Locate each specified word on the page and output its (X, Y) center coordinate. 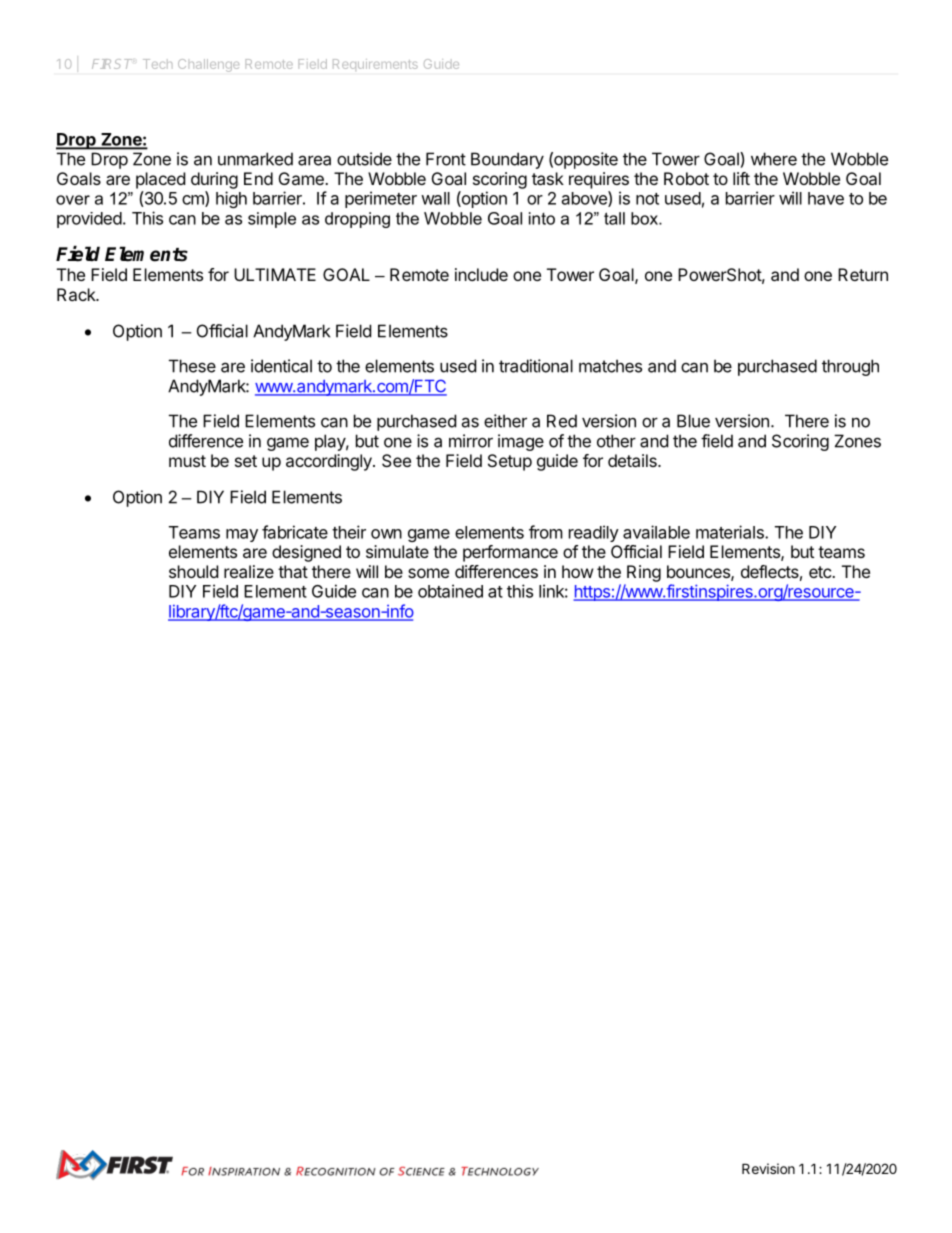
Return (863, 274)
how (578, 571)
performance (510, 553)
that (293, 571)
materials (731, 532)
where (774, 159)
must (187, 461)
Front (446, 159)
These (192, 366)
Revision (768, 1168)
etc (821, 572)
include (481, 274)
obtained (450, 591)
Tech (157, 64)
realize (249, 571)
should (193, 571)
